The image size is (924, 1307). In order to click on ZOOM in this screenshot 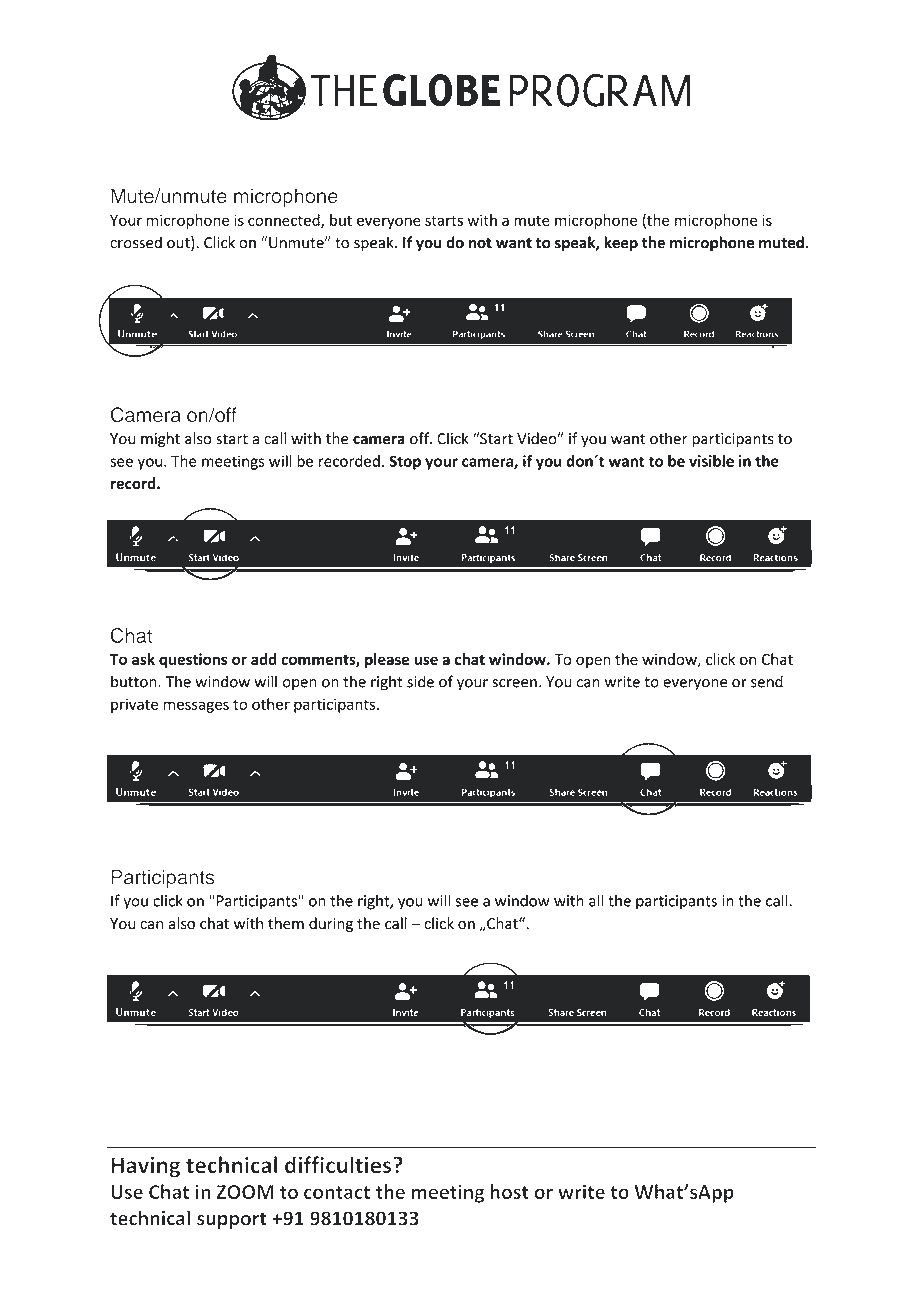, I will do `click(245, 1192)`.
